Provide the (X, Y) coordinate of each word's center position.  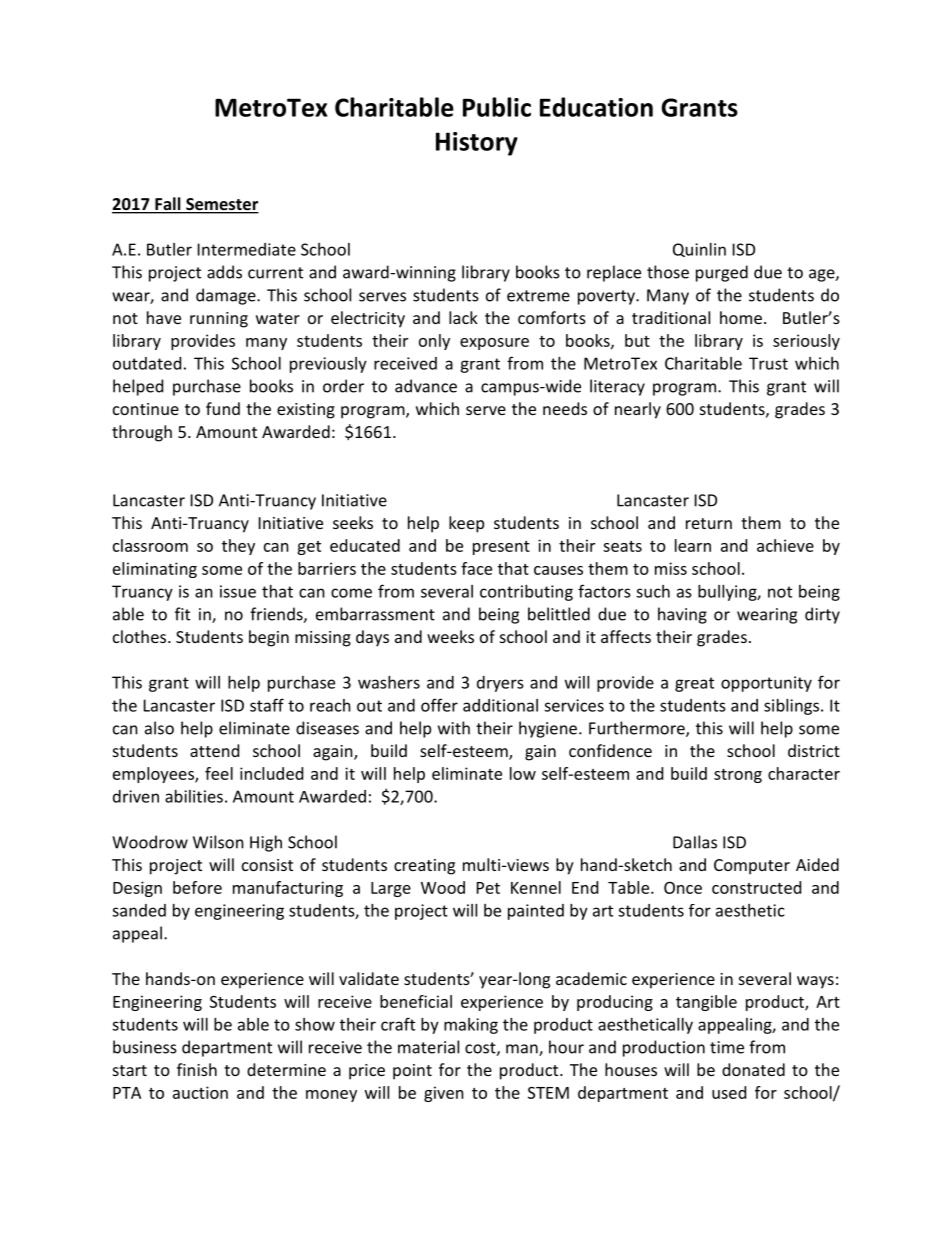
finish (197, 1069)
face (476, 568)
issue (238, 591)
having (682, 615)
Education (596, 107)
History (477, 144)
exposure (494, 344)
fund (223, 408)
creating (424, 867)
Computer (752, 867)
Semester (221, 205)
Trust (768, 363)
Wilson (218, 842)
